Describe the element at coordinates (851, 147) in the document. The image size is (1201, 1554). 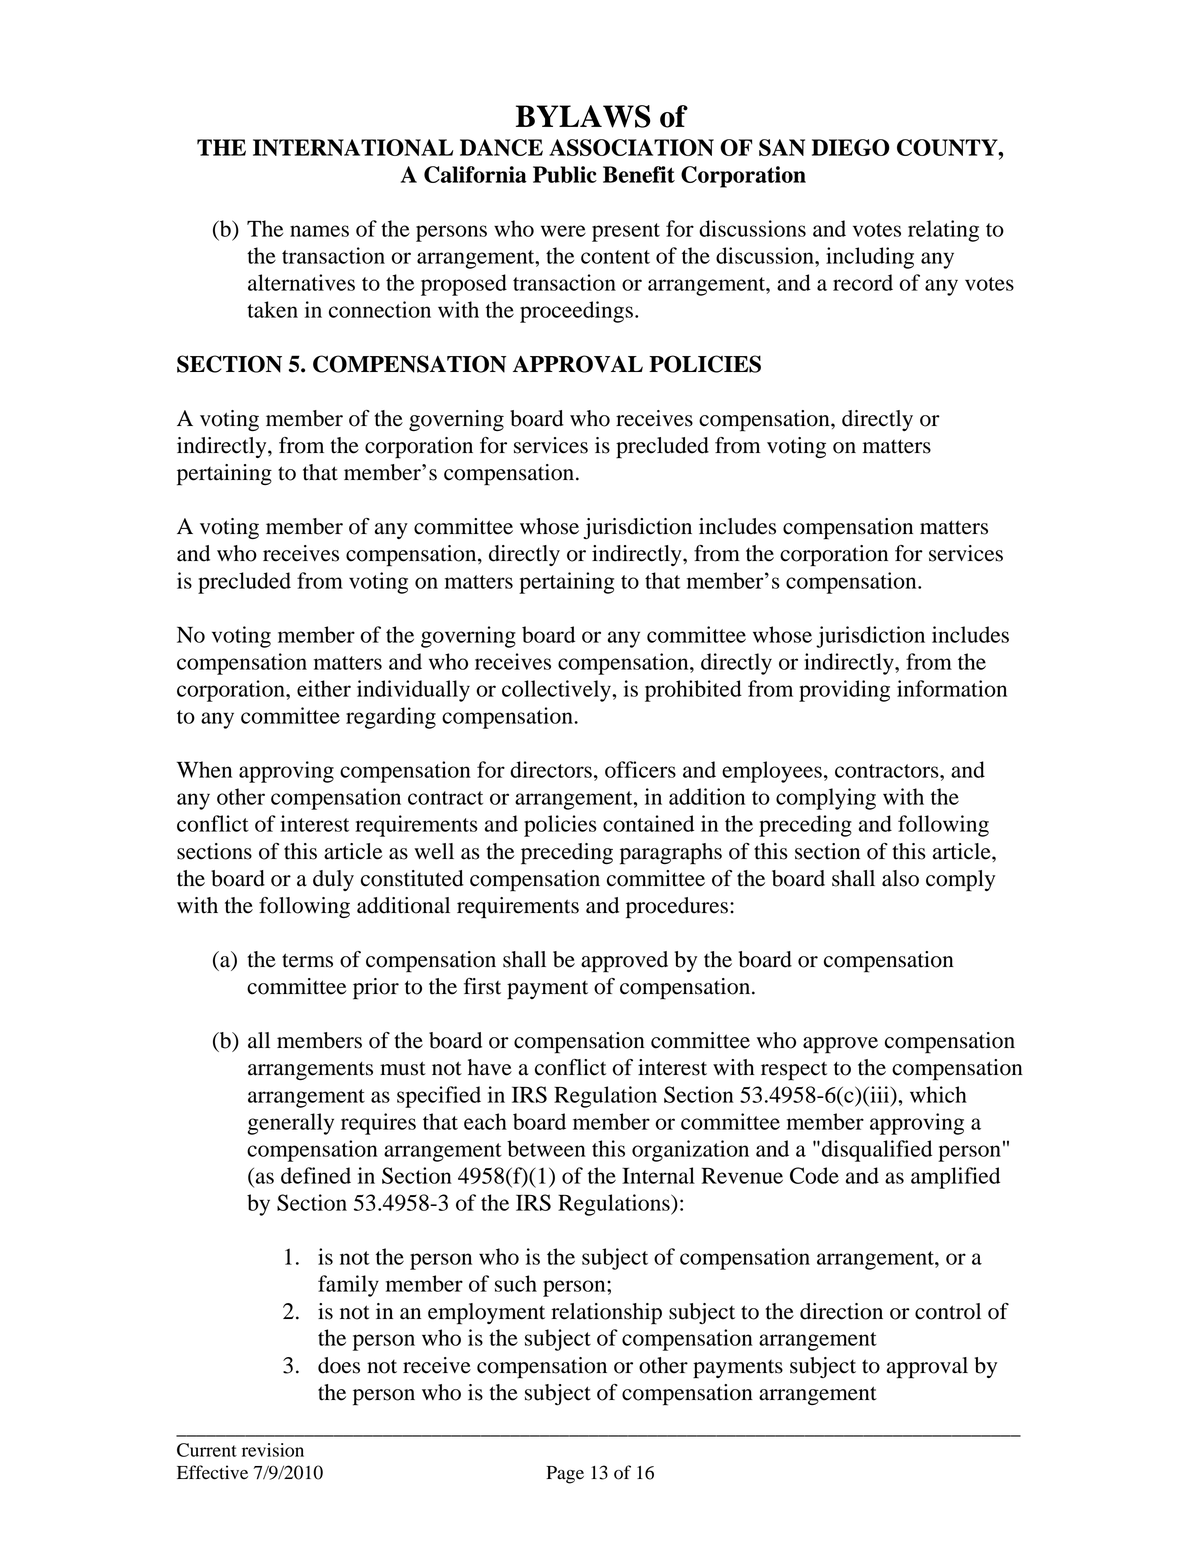
I see `DIEGO` at that location.
